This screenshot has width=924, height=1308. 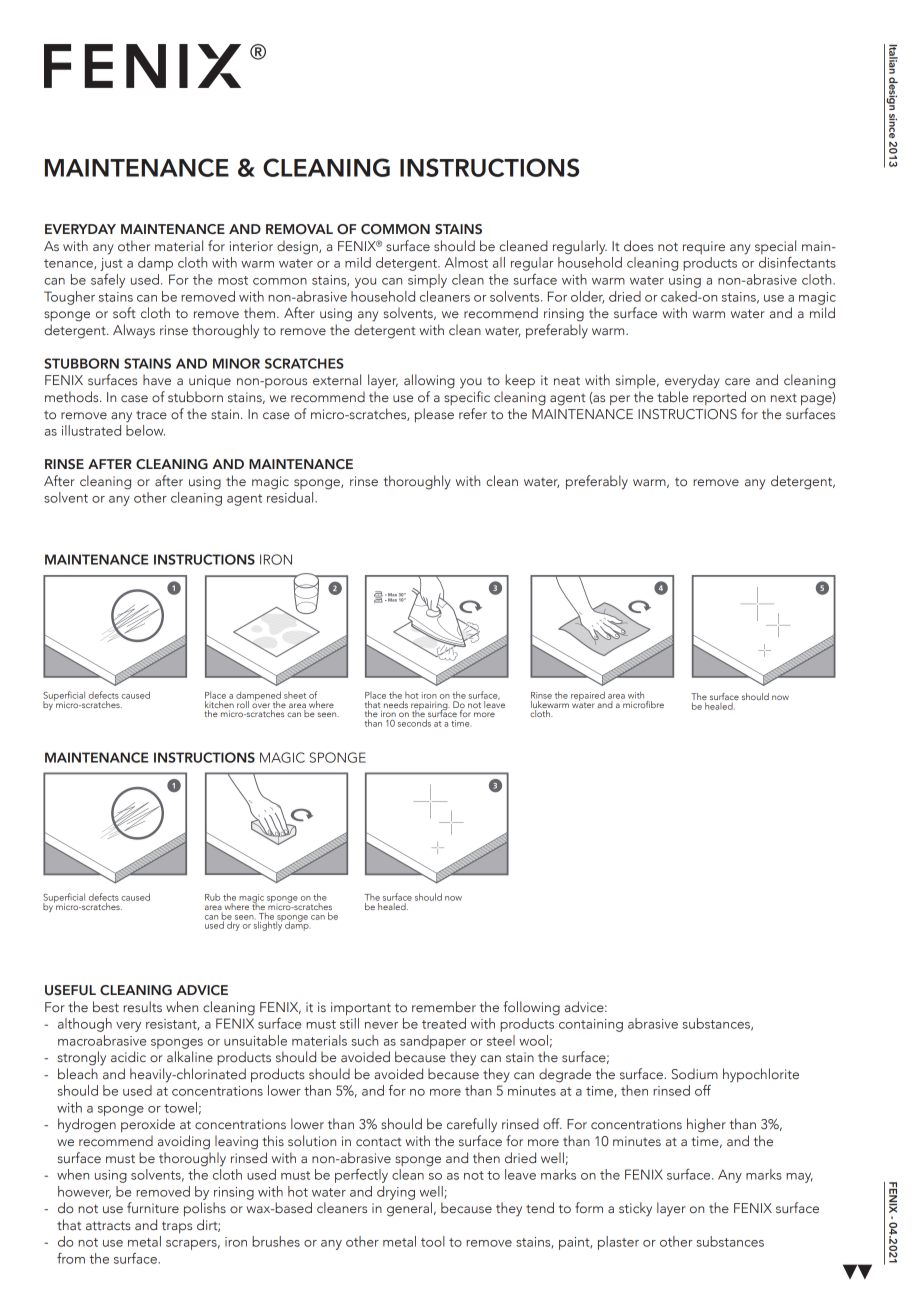 What do you see at coordinates (427, 281) in the screenshot?
I see `simply` at bounding box center [427, 281].
